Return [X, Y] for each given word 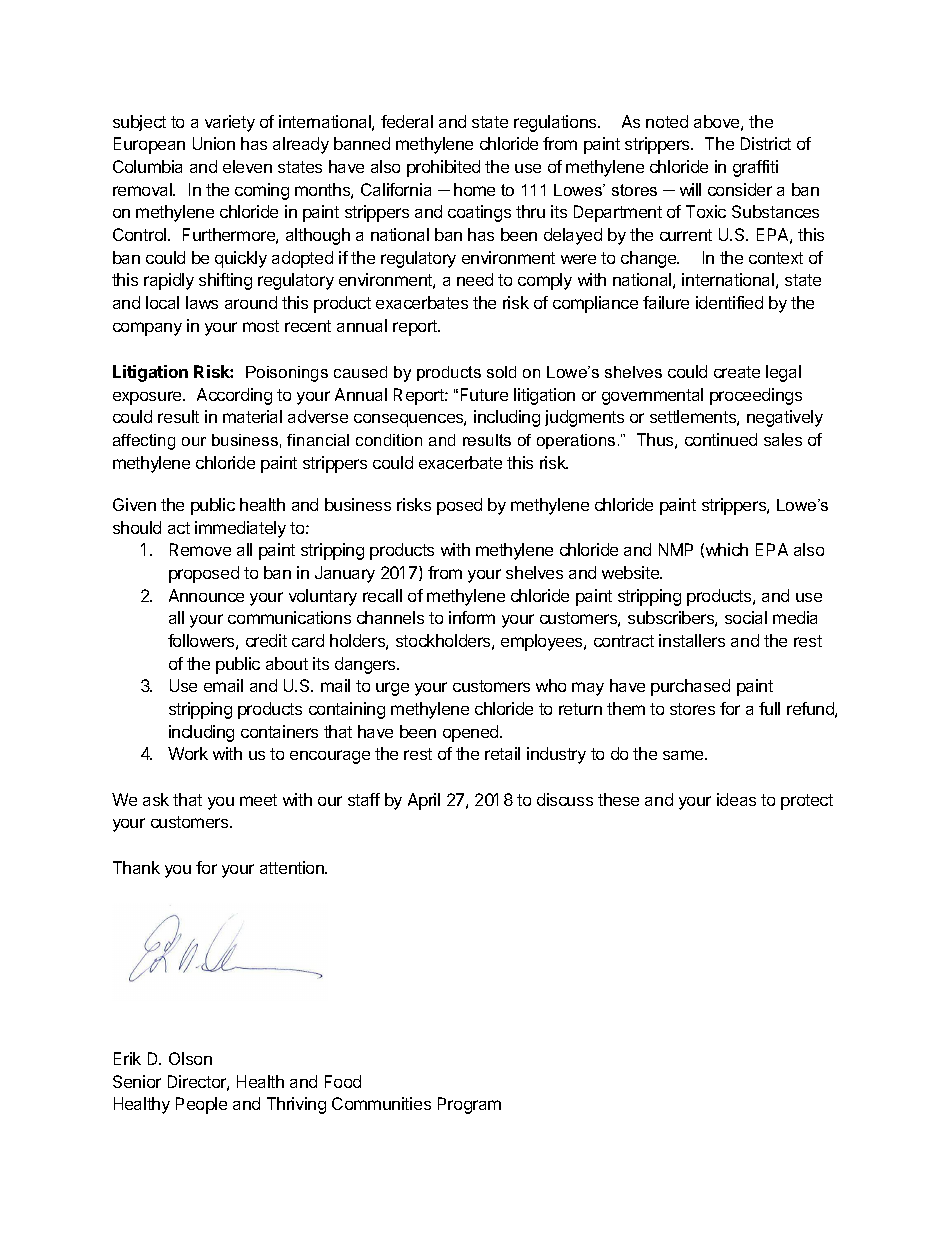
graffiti [755, 168]
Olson [190, 1058]
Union [214, 143]
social [746, 617]
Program [469, 1105]
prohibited [443, 168]
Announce [206, 595]
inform [472, 617]
